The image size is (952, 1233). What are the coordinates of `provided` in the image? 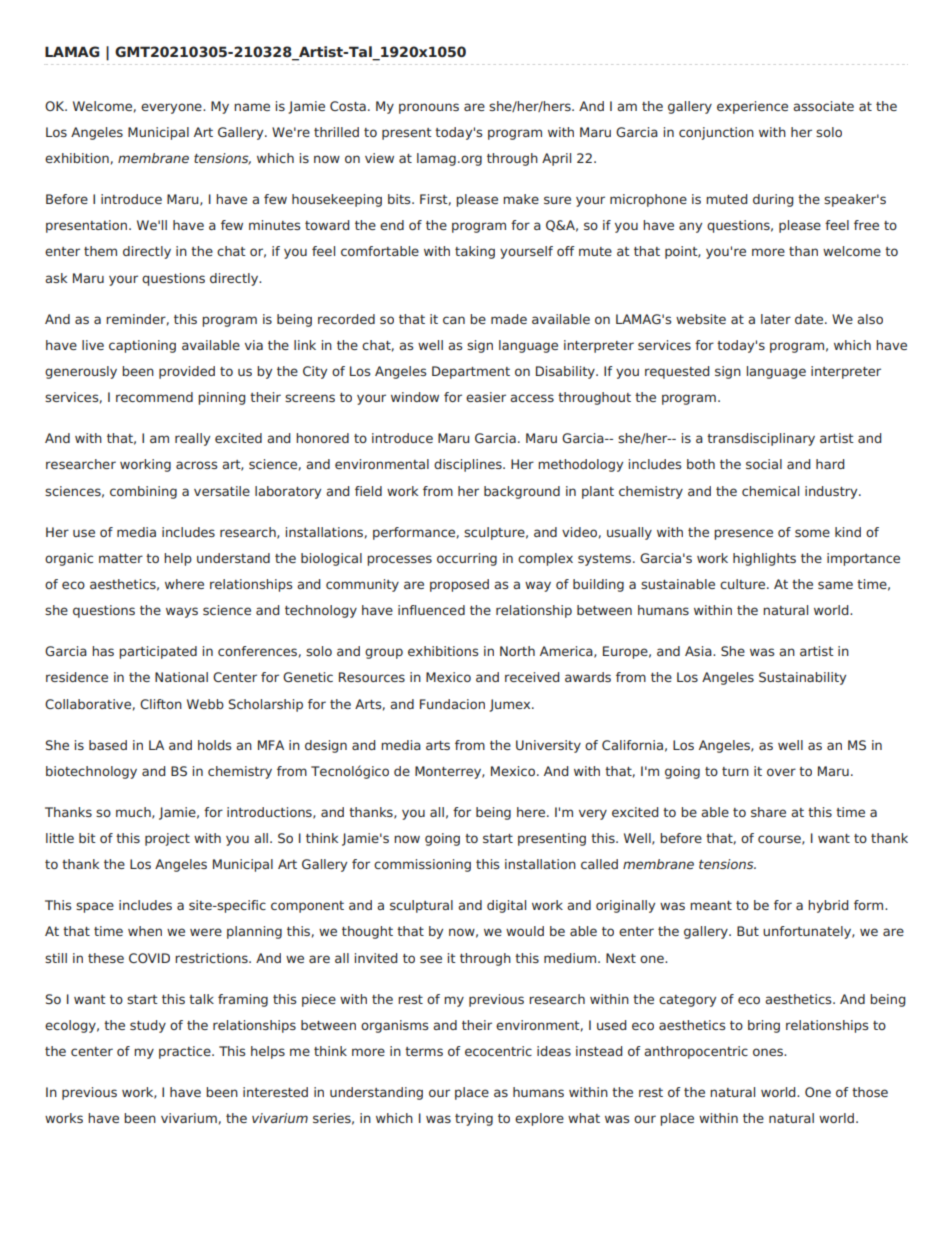 It's located at (187, 372).
